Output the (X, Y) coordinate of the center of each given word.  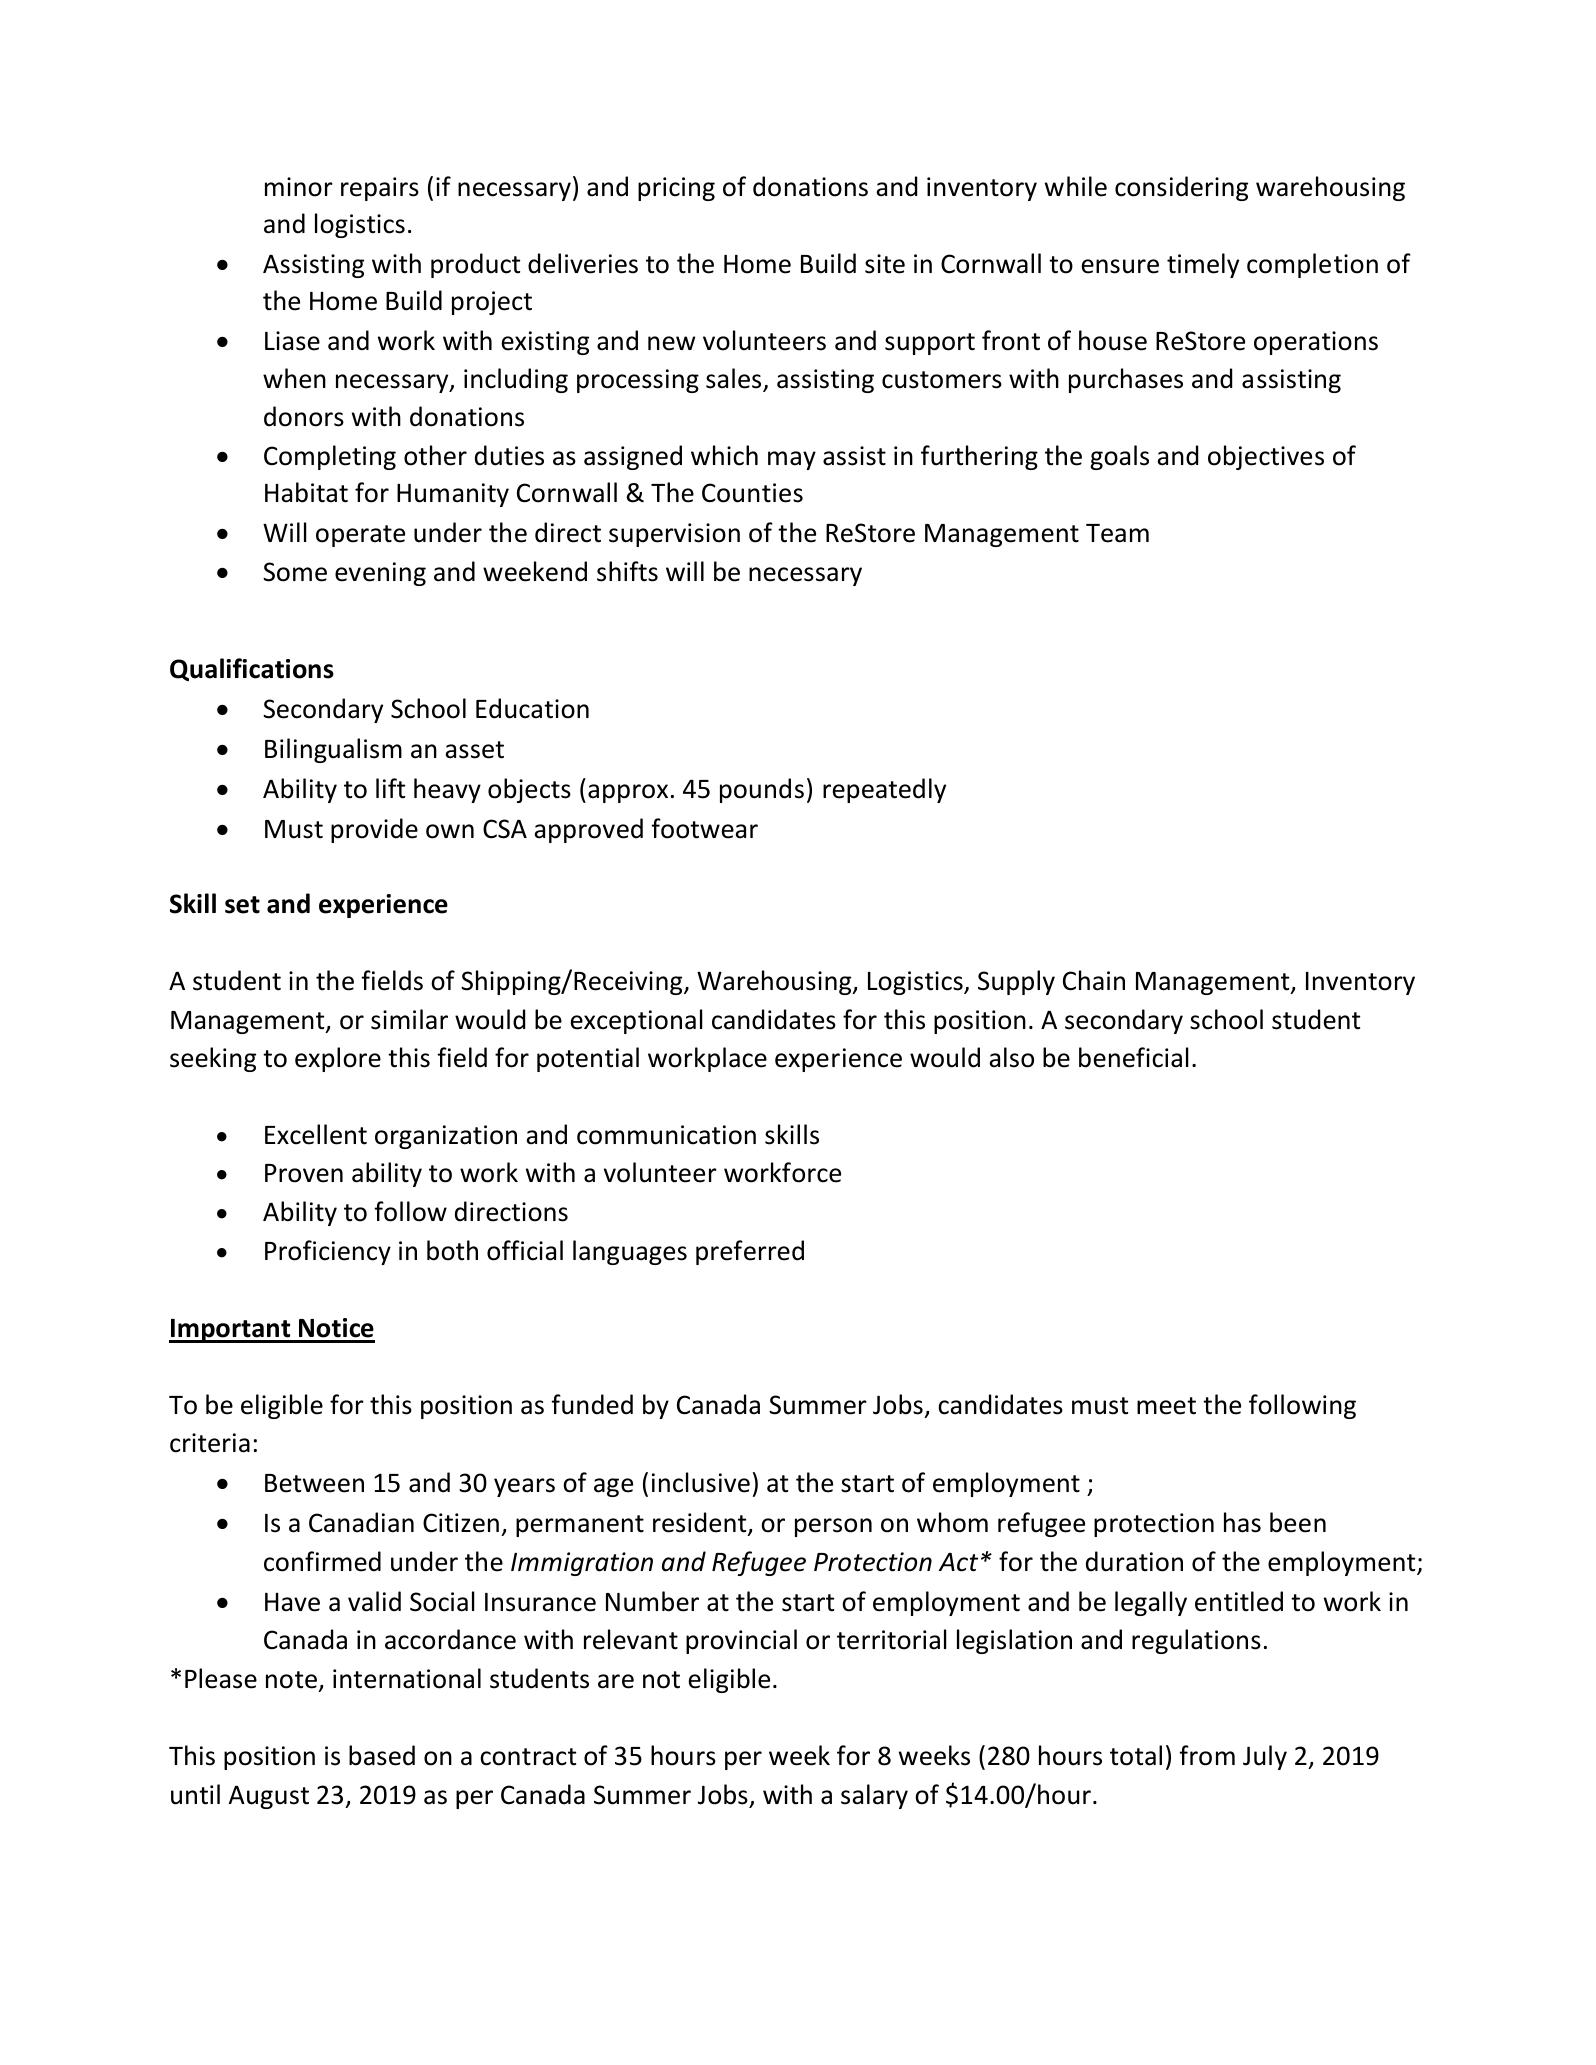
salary (874, 1796)
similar (409, 1019)
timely (1203, 265)
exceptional (637, 1021)
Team (1117, 533)
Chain (1094, 980)
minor (299, 187)
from (1207, 1755)
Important (231, 1331)
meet (1166, 1406)
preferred (750, 1252)
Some (295, 572)
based (382, 1755)
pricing (676, 189)
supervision (674, 535)
